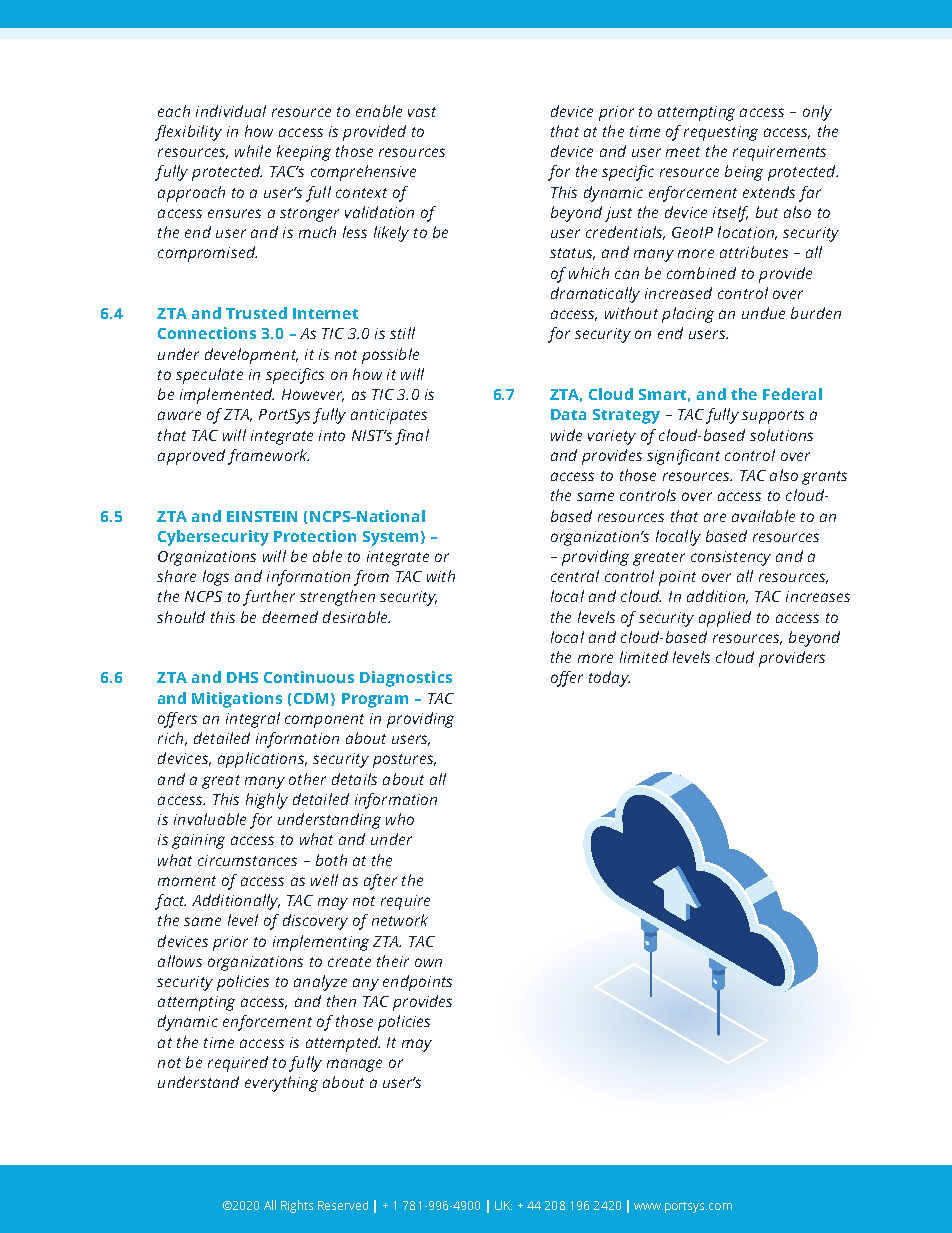 The image size is (952, 1233). What do you see at coordinates (609, 679) in the image?
I see `today` at bounding box center [609, 679].
